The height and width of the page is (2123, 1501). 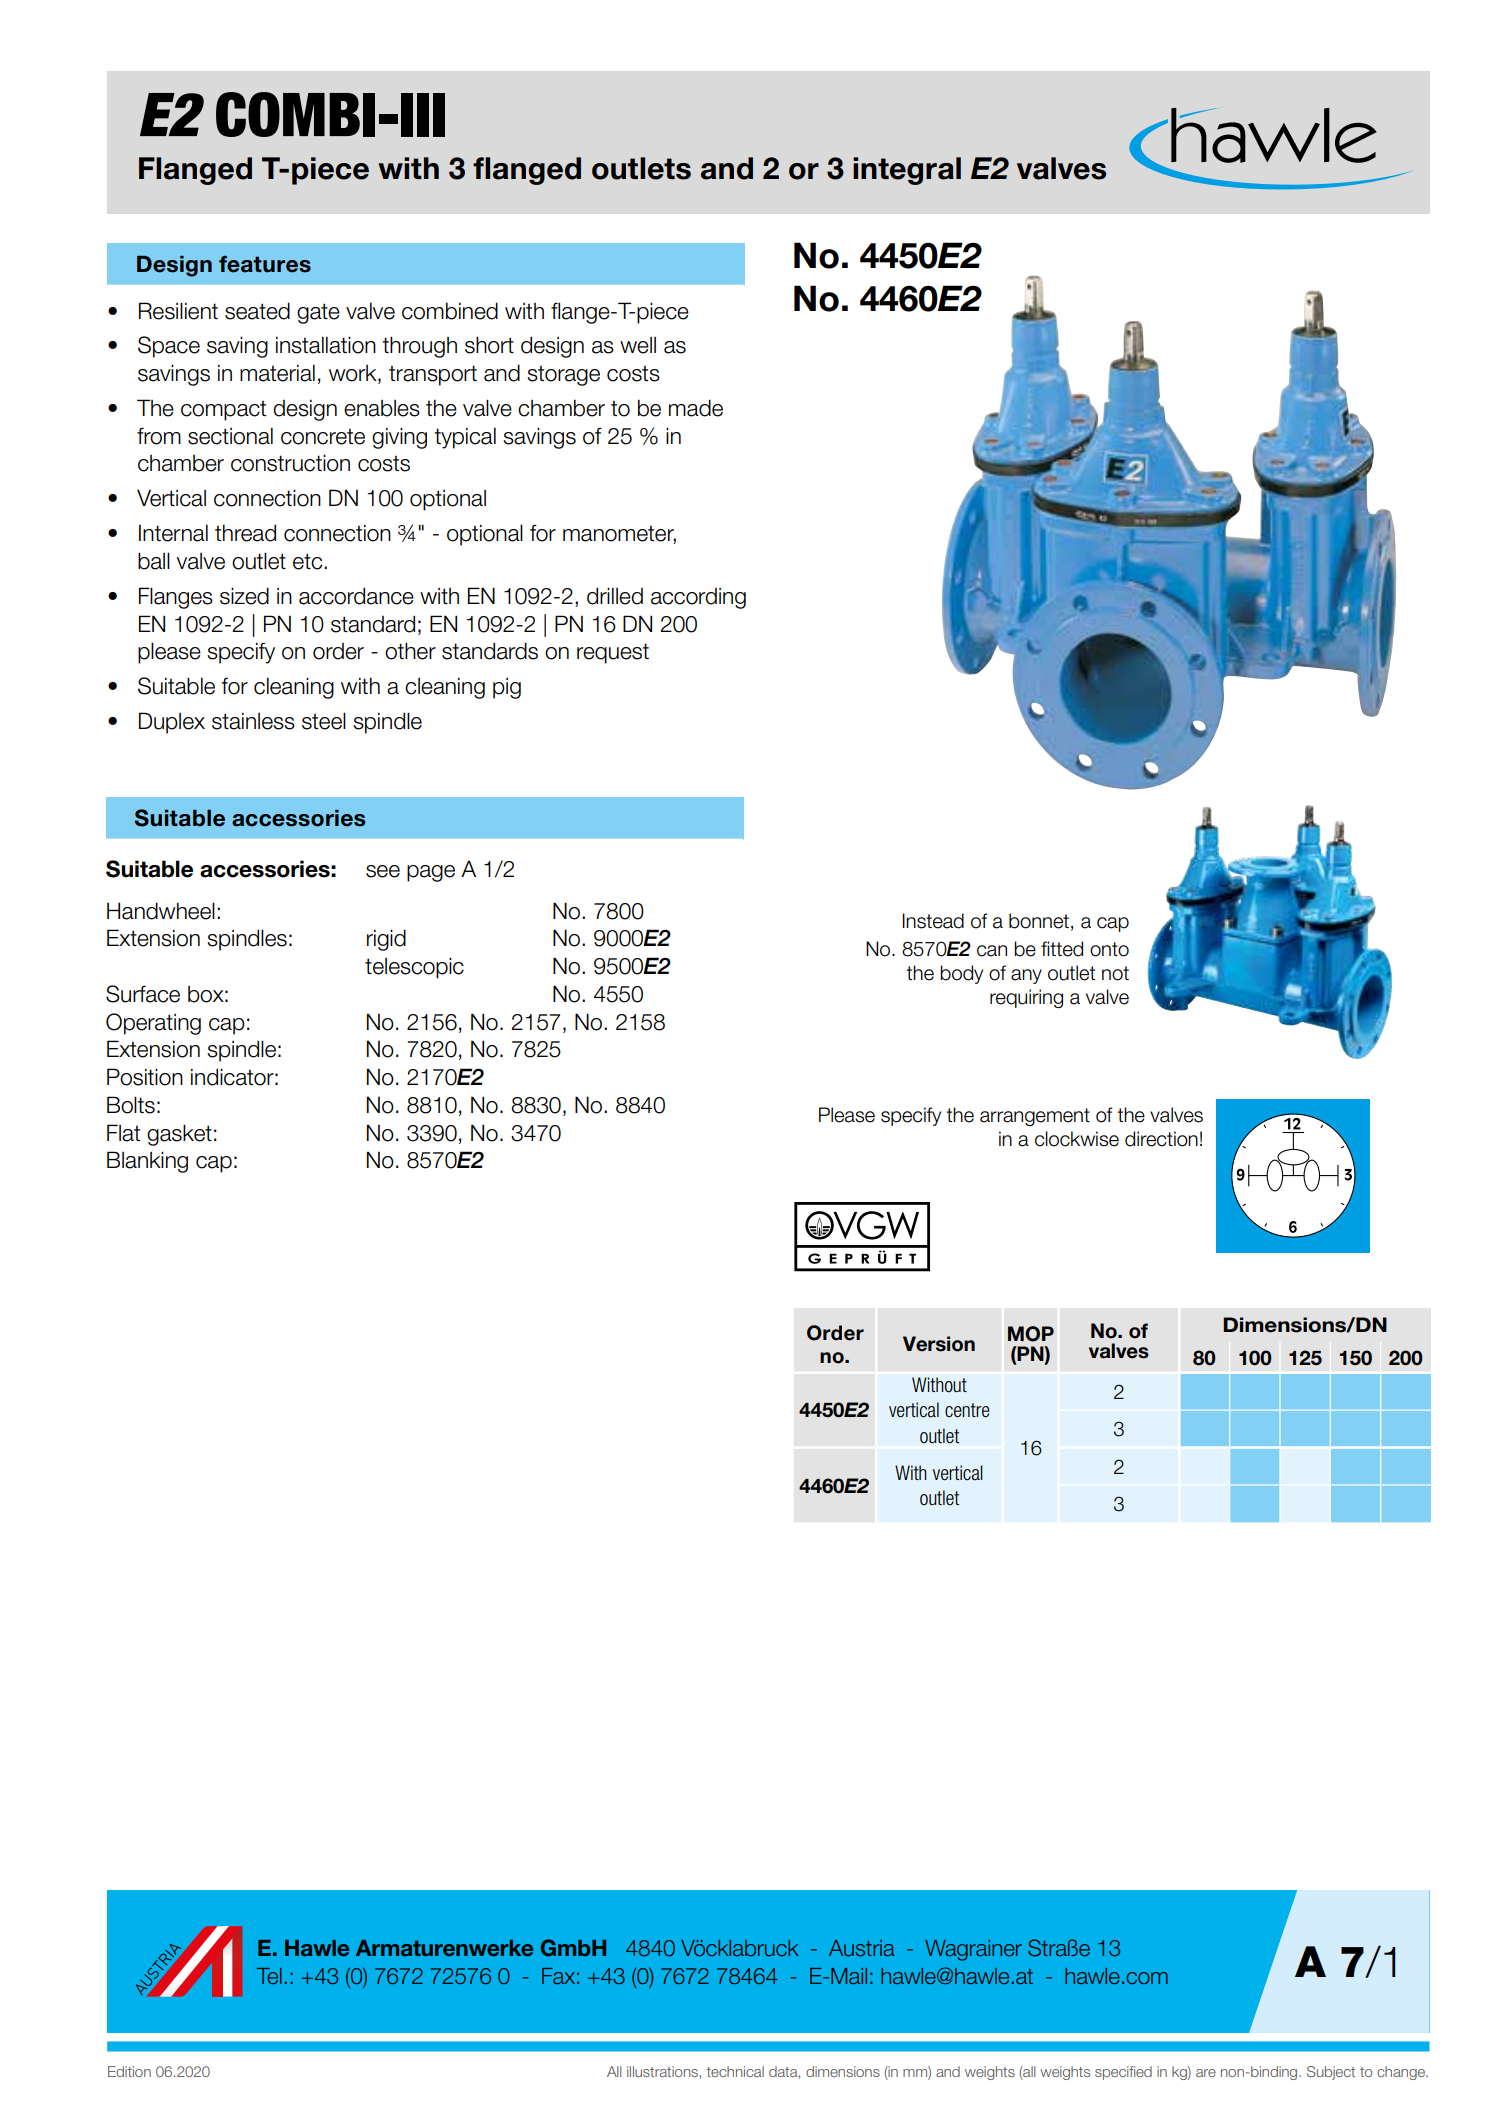 I want to click on Version, so click(x=939, y=1344).
